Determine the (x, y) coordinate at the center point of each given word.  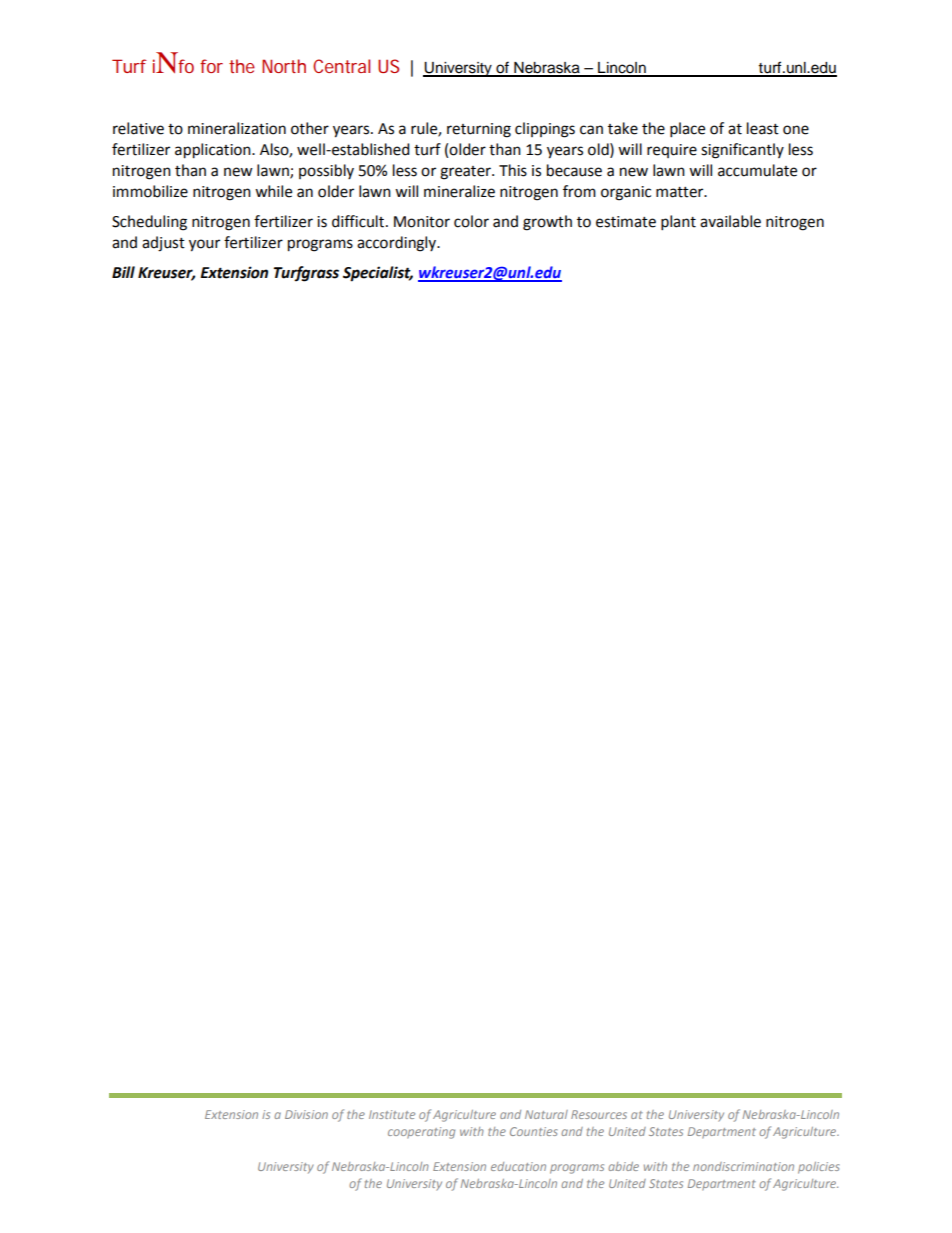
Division (306, 1114)
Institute (392, 1114)
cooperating (421, 1133)
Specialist (378, 274)
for (211, 66)
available (730, 221)
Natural (546, 1114)
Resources (599, 1114)
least (763, 128)
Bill (123, 272)
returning (479, 130)
